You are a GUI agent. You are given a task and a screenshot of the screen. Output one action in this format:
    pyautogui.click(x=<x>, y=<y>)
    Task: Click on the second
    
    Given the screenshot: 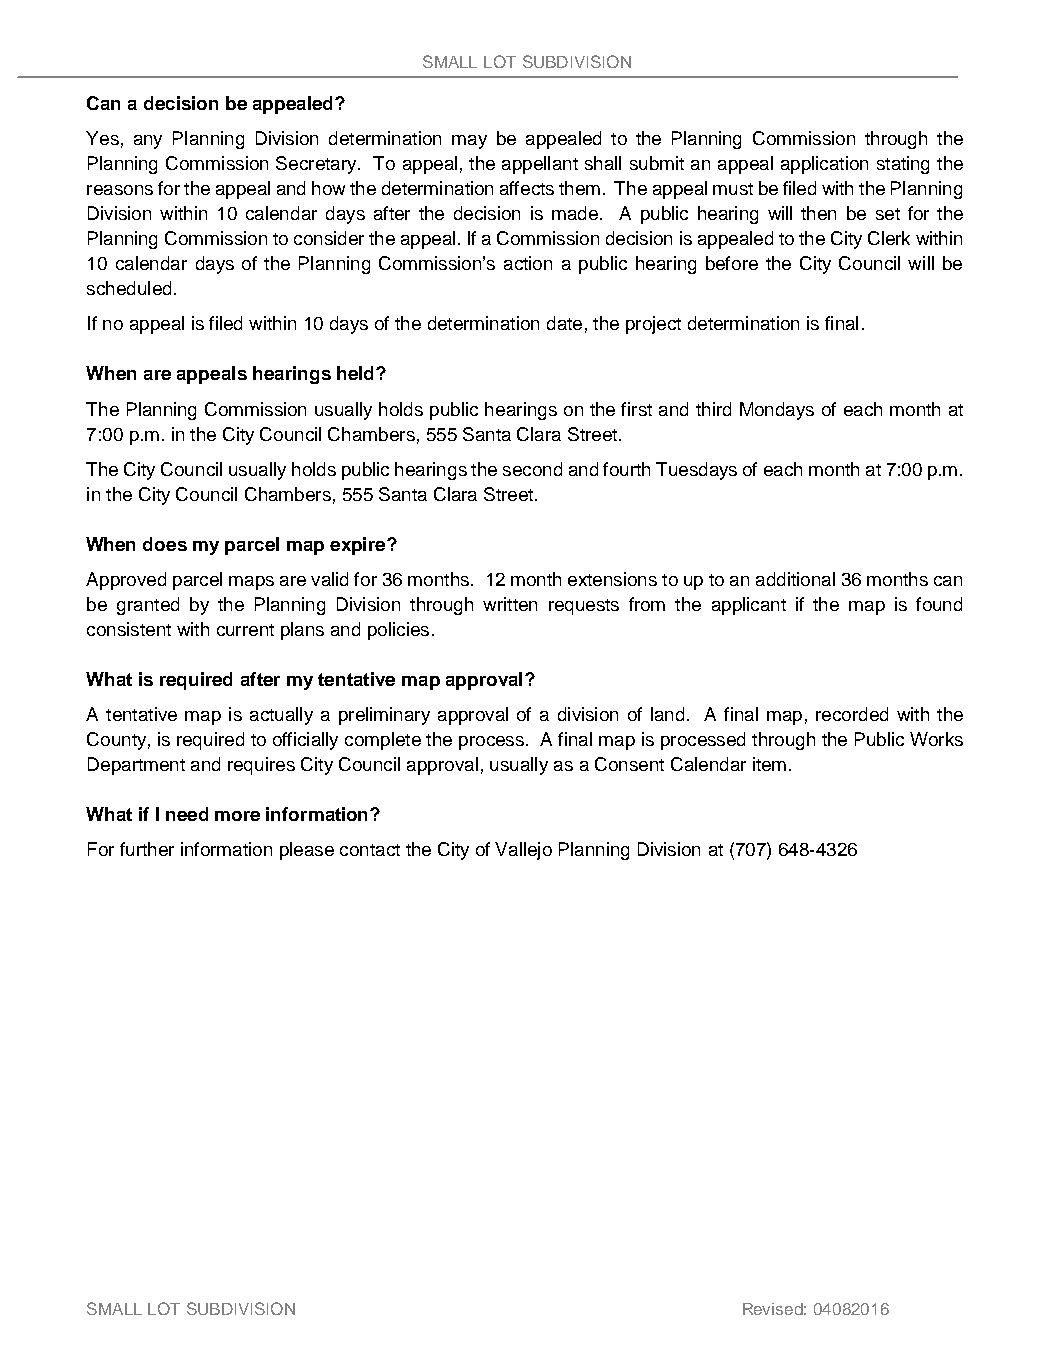 What is the action you would take?
    pyautogui.click(x=532, y=469)
